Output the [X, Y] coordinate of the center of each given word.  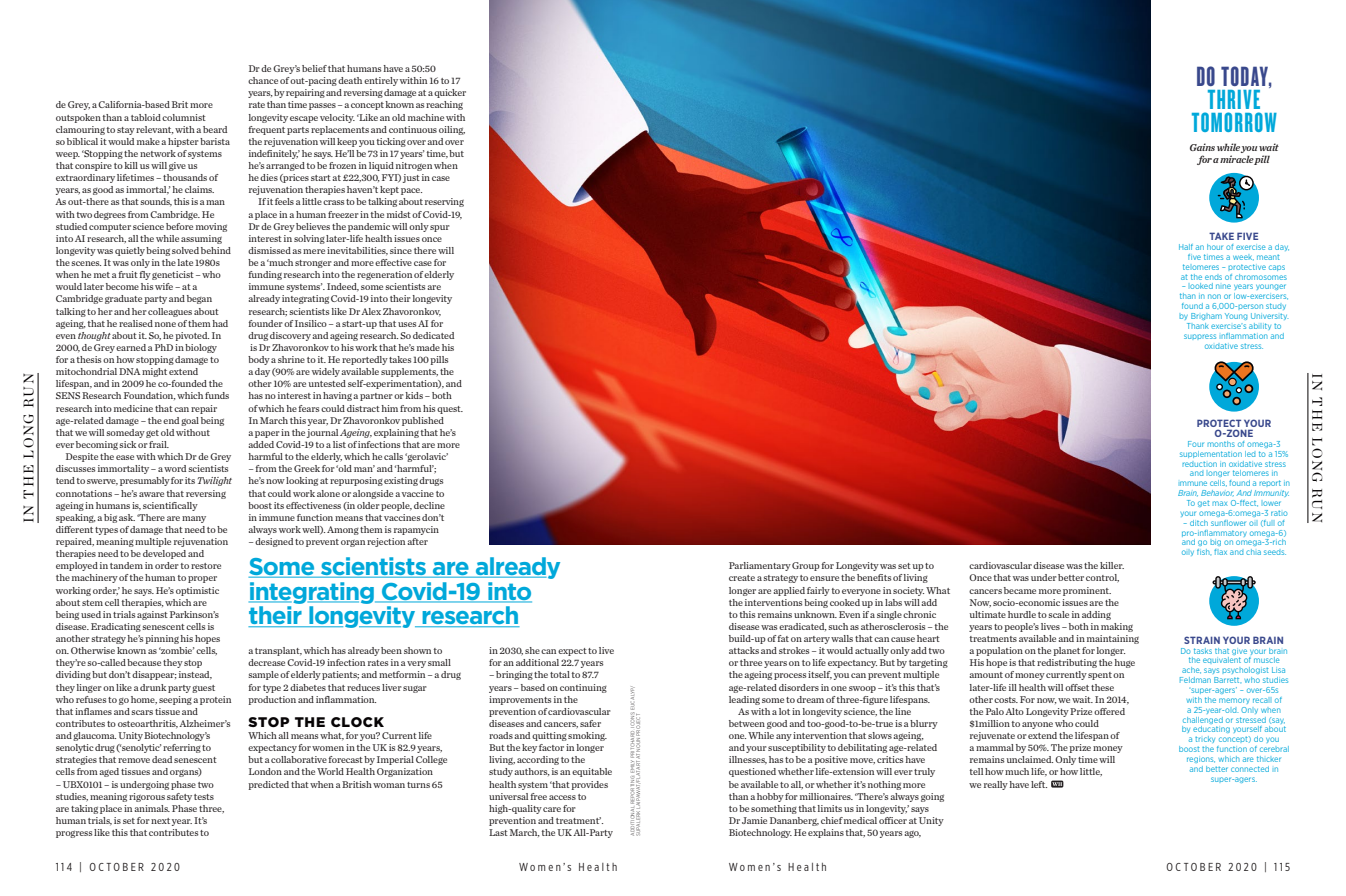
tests [204, 797]
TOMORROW [1234, 122]
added [261, 444]
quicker [450, 93]
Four [1196, 444]
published [423, 421]
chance [263, 80]
